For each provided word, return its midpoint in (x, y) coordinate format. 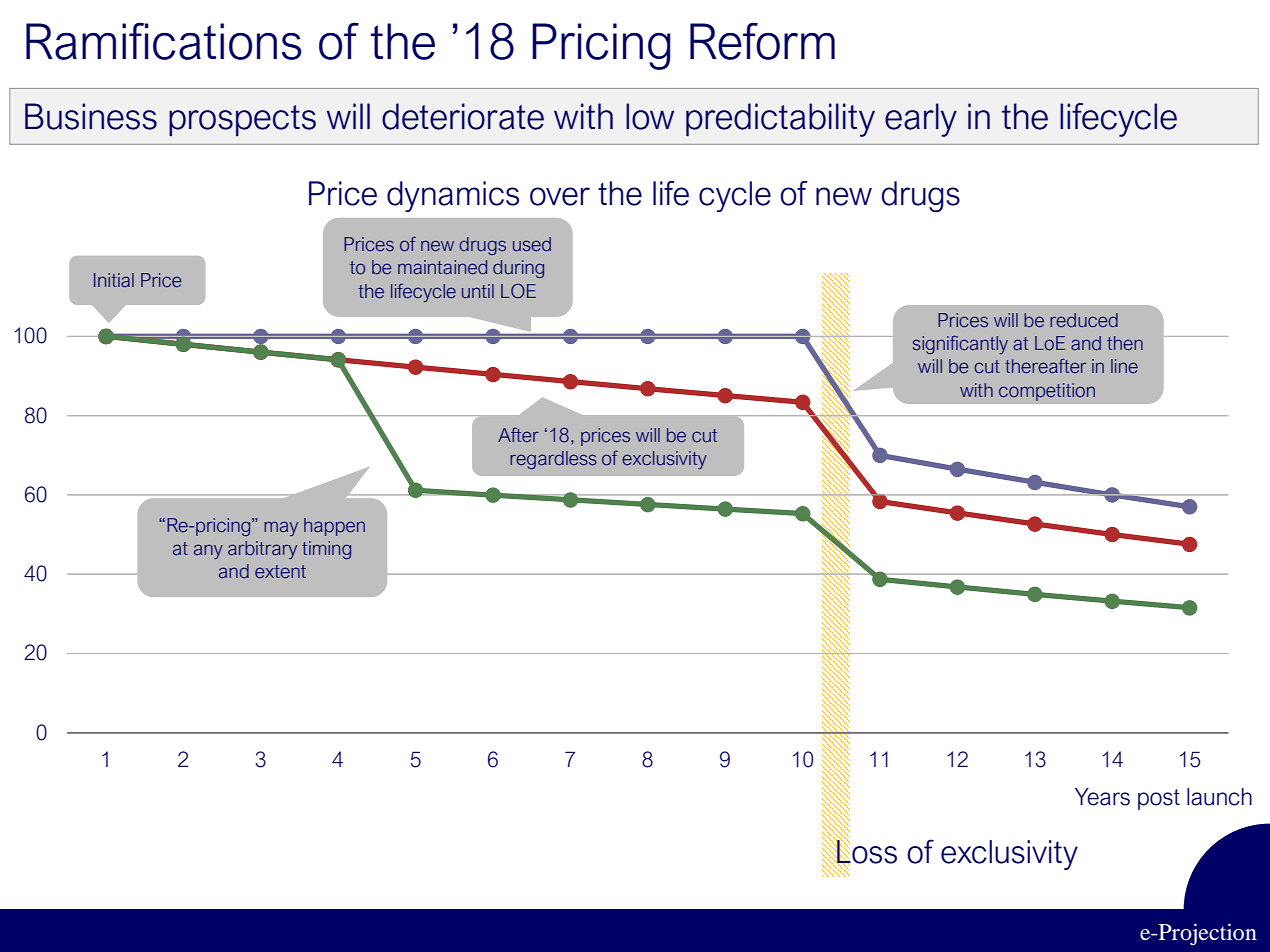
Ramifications (163, 41)
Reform (762, 41)
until (478, 291)
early (921, 120)
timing (326, 550)
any (208, 551)
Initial (114, 280)
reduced (1084, 320)
